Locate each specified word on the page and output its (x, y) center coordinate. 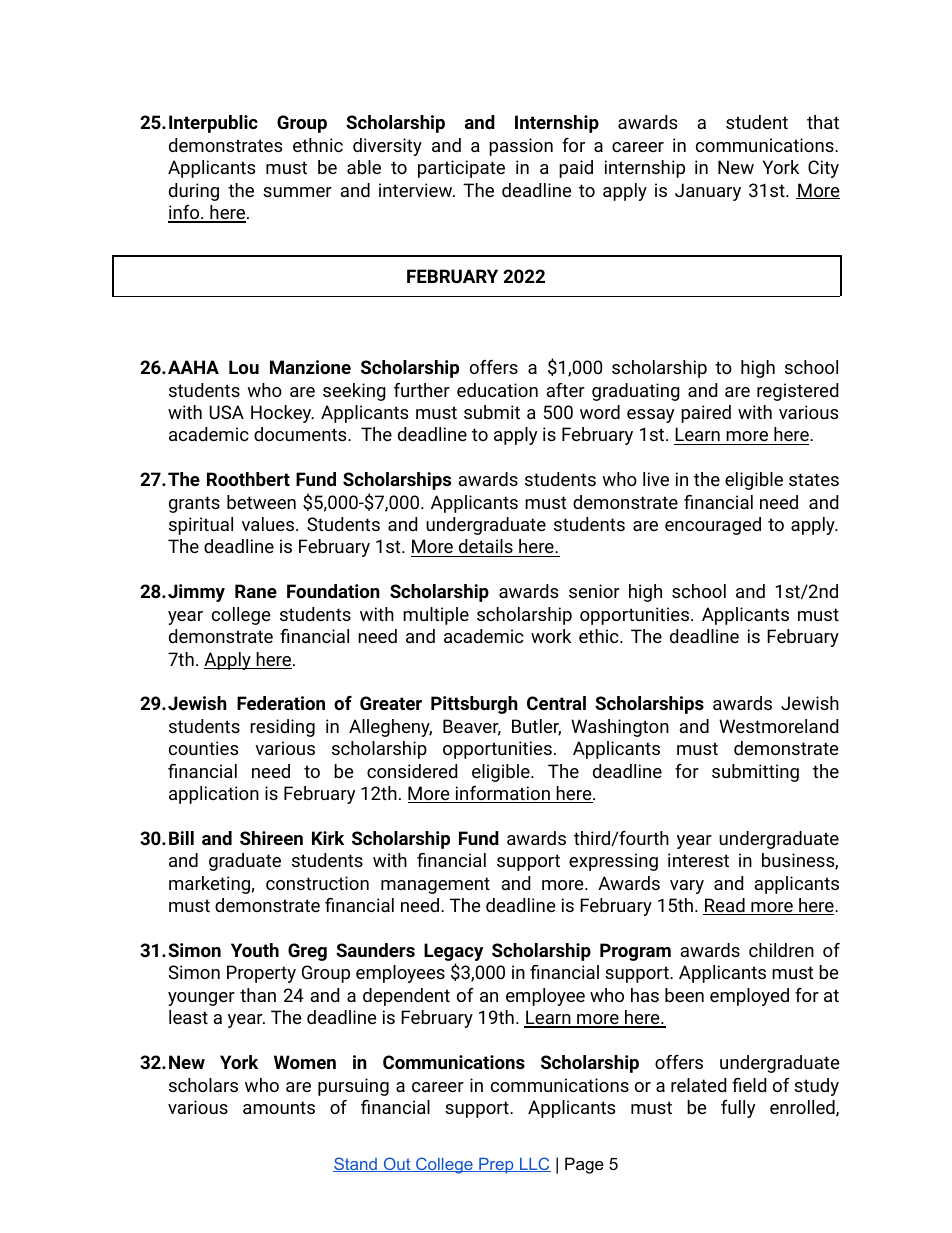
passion (521, 147)
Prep (496, 1166)
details (486, 548)
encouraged (713, 526)
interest (698, 860)
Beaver (472, 727)
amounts (279, 1107)
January (708, 192)
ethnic (318, 145)
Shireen (271, 838)
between (261, 502)
